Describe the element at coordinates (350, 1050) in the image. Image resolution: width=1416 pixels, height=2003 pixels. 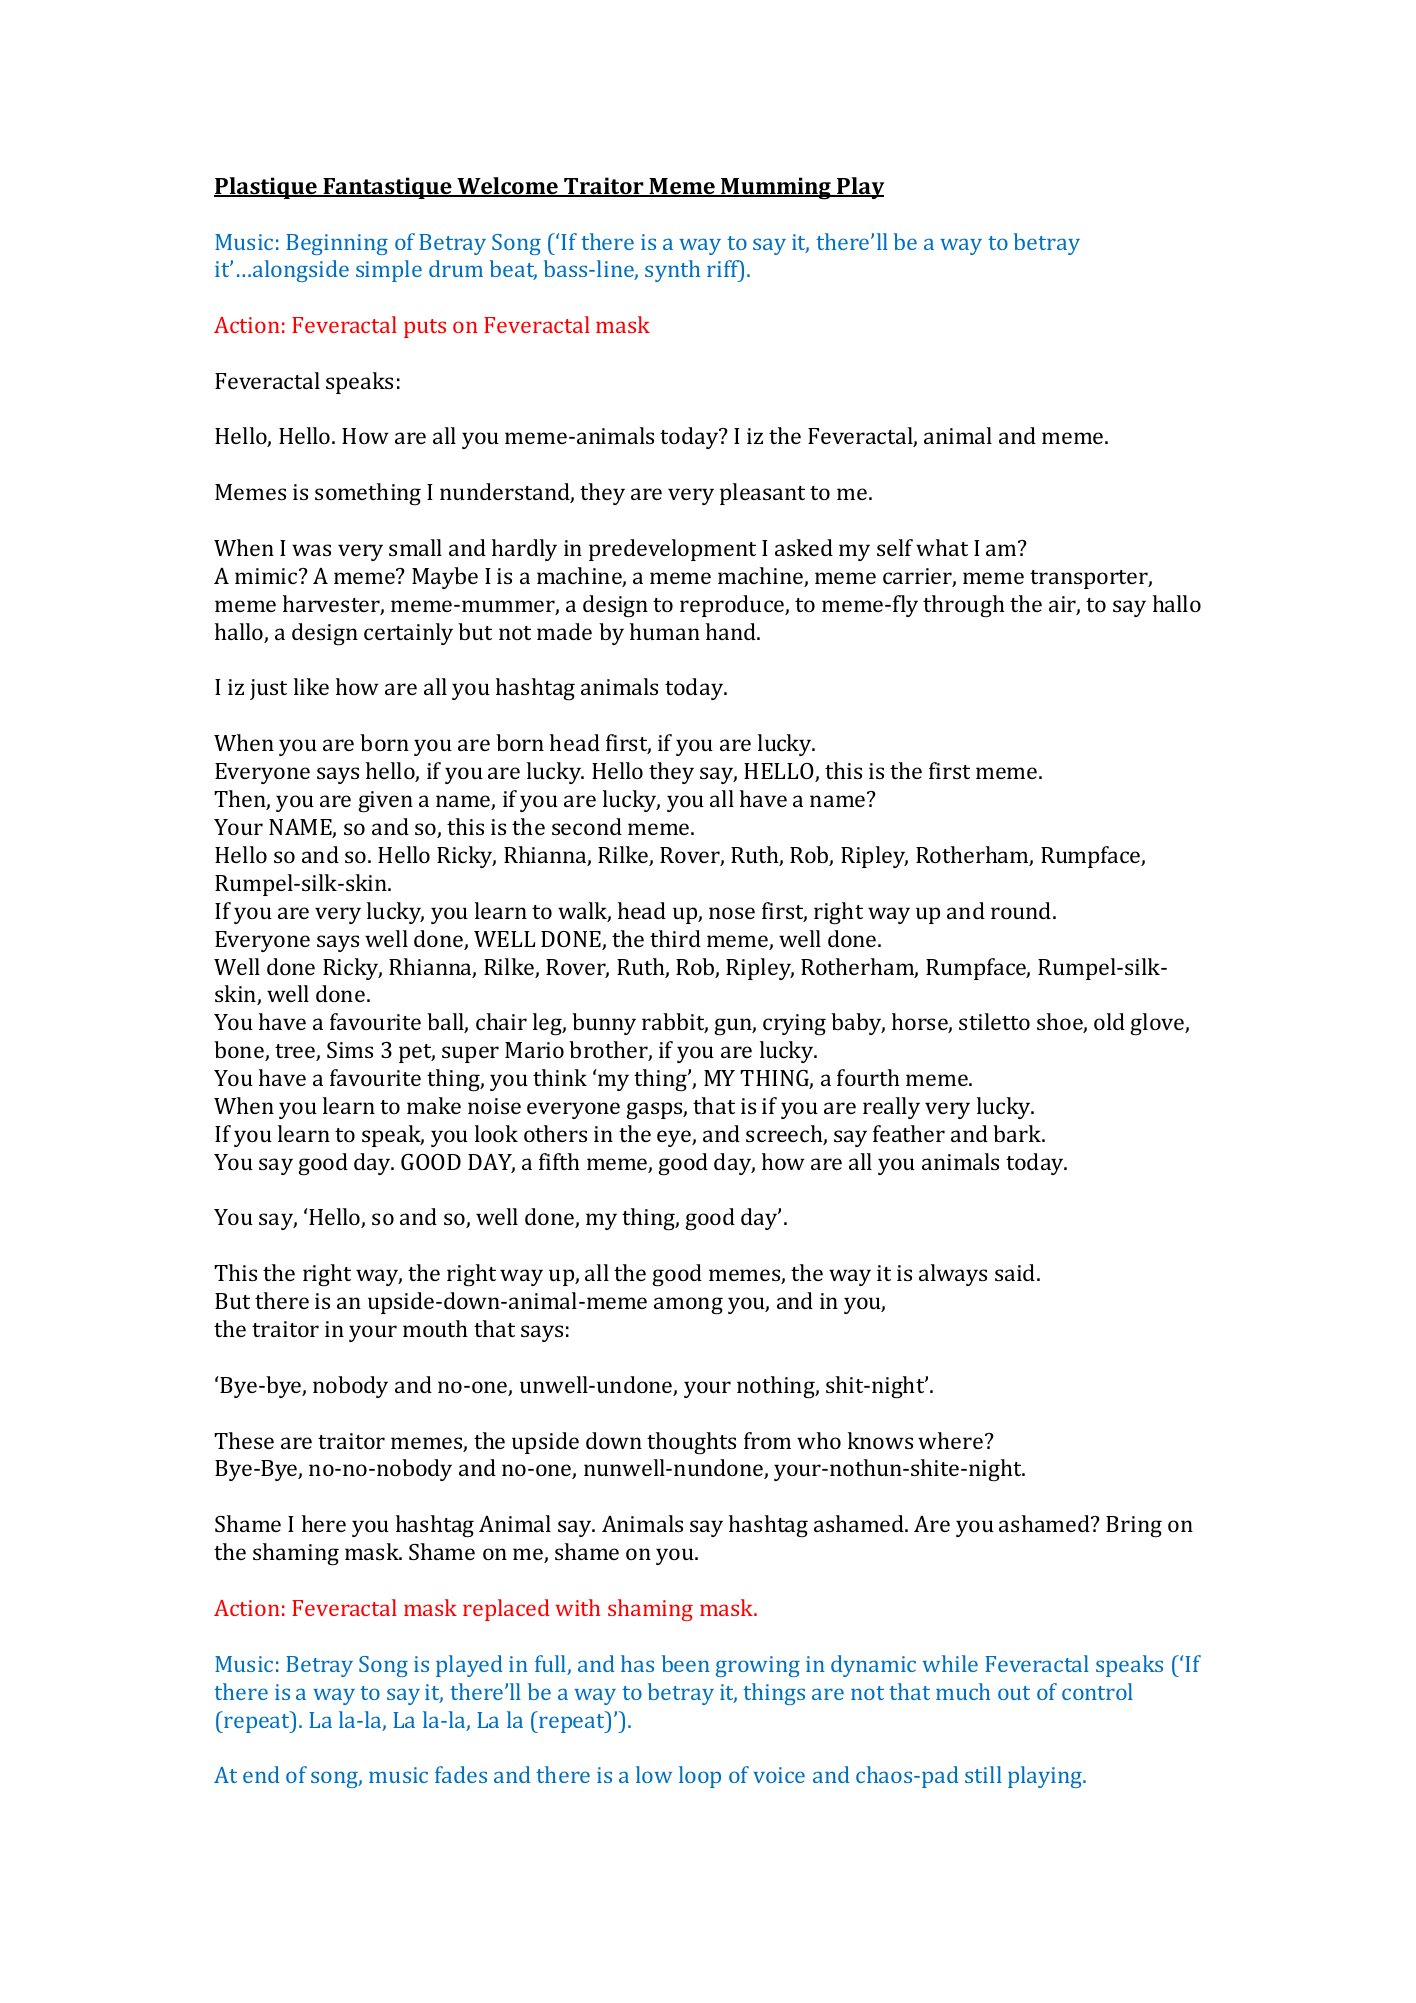
I see `Sims` at that location.
